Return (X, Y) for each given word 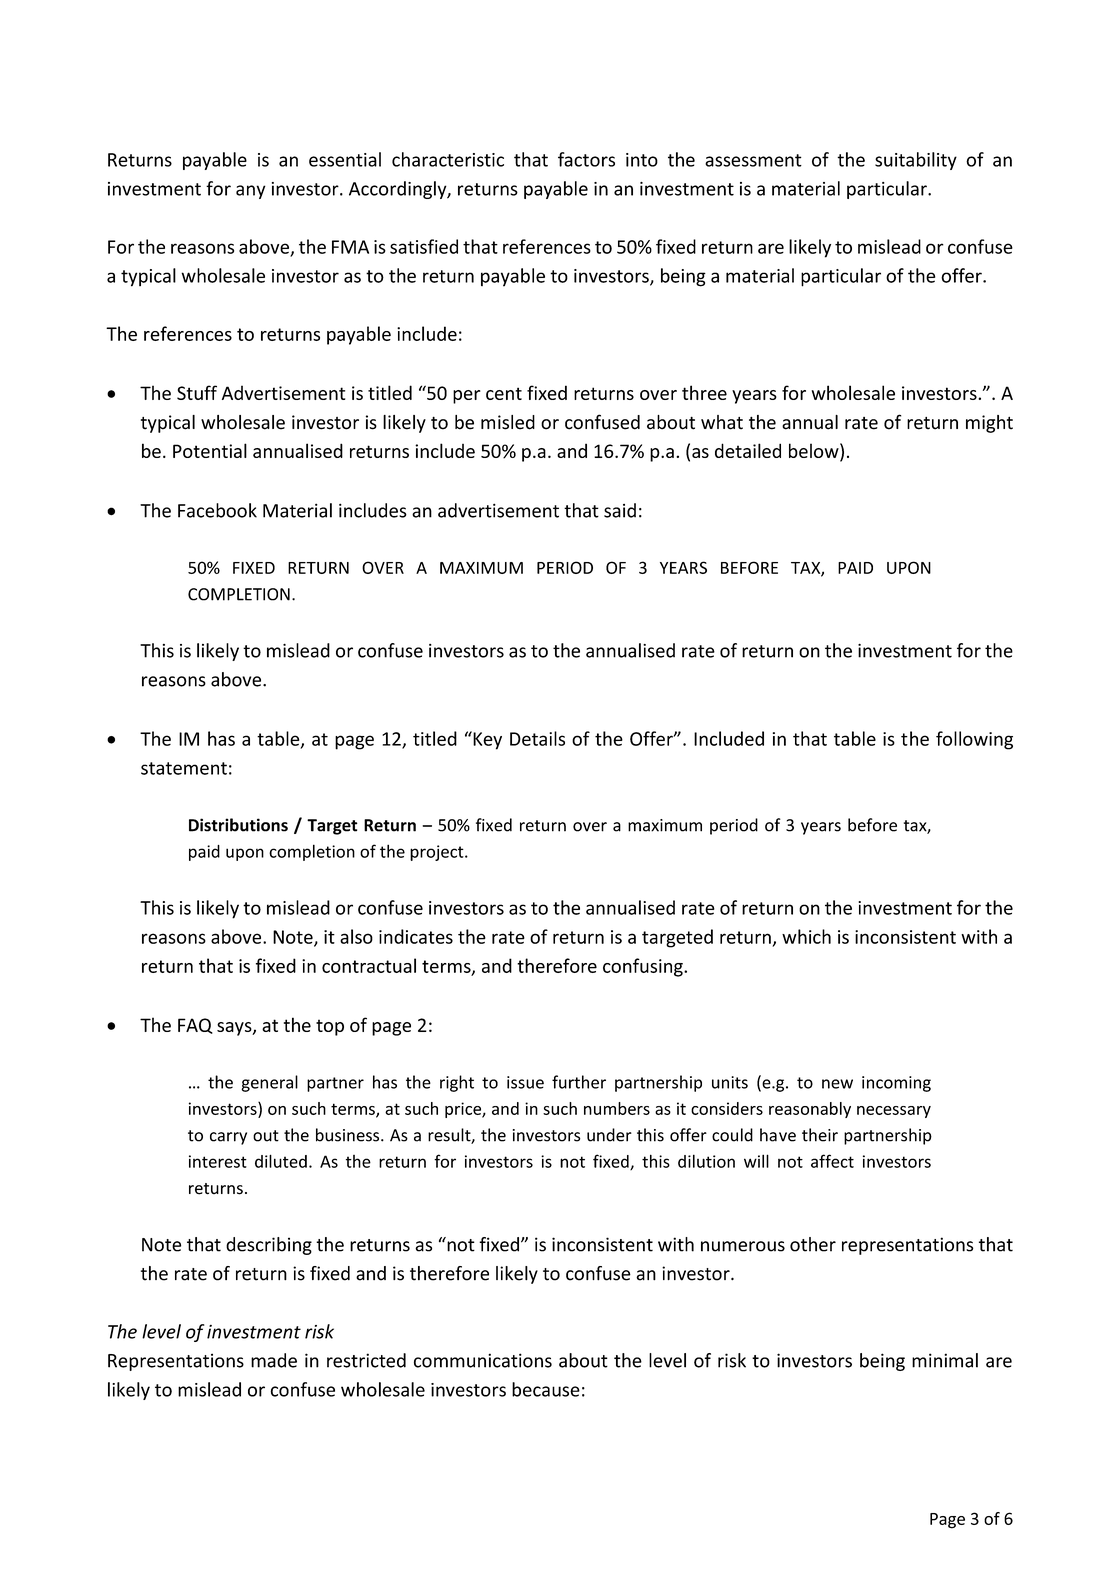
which (806, 936)
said (620, 510)
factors (586, 159)
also (356, 936)
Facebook (217, 510)
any (251, 192)
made (274, 1360)
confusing (644, 967)
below (815, 452)
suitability (916, 161)
